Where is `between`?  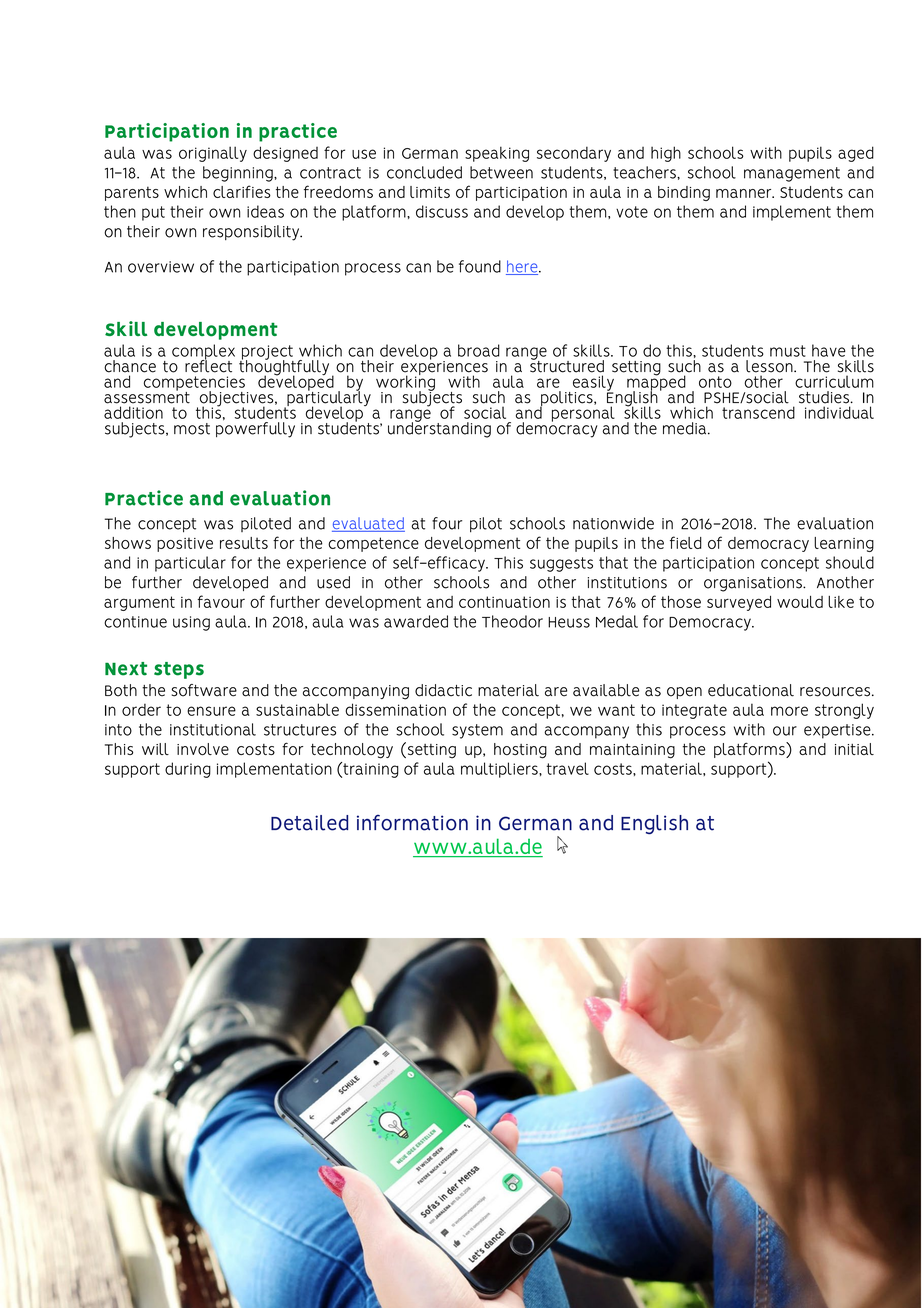
between is located at coordinates (501, 172).
